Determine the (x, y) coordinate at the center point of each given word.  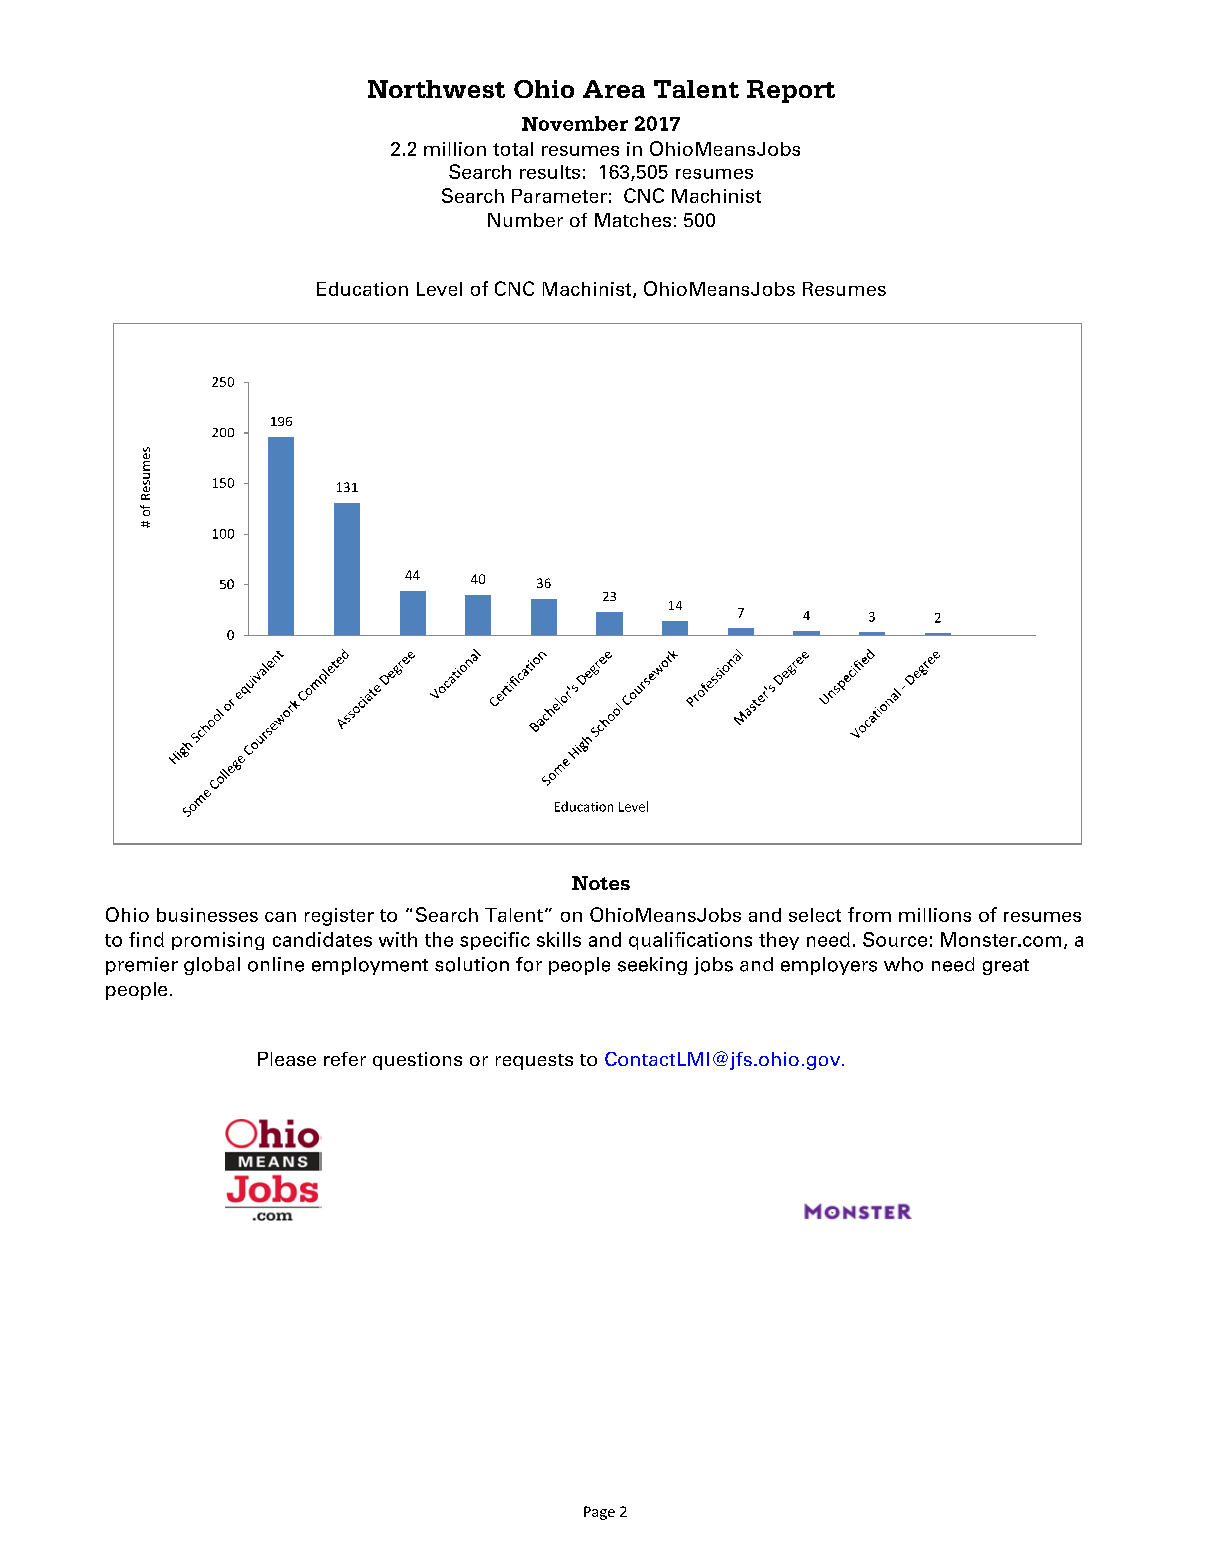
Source (895, 939)
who (903, 964)
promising (218, 941)
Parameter (559, 196)
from (869, 914)
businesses (207, 915)
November (575, 123)
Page (599, 1513)
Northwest (436, 89)
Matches (633, 220)
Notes (601, 883)
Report (791, 91)
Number (525, 220)
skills (559, 939)
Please (287, 1059)
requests (534, 1062)
